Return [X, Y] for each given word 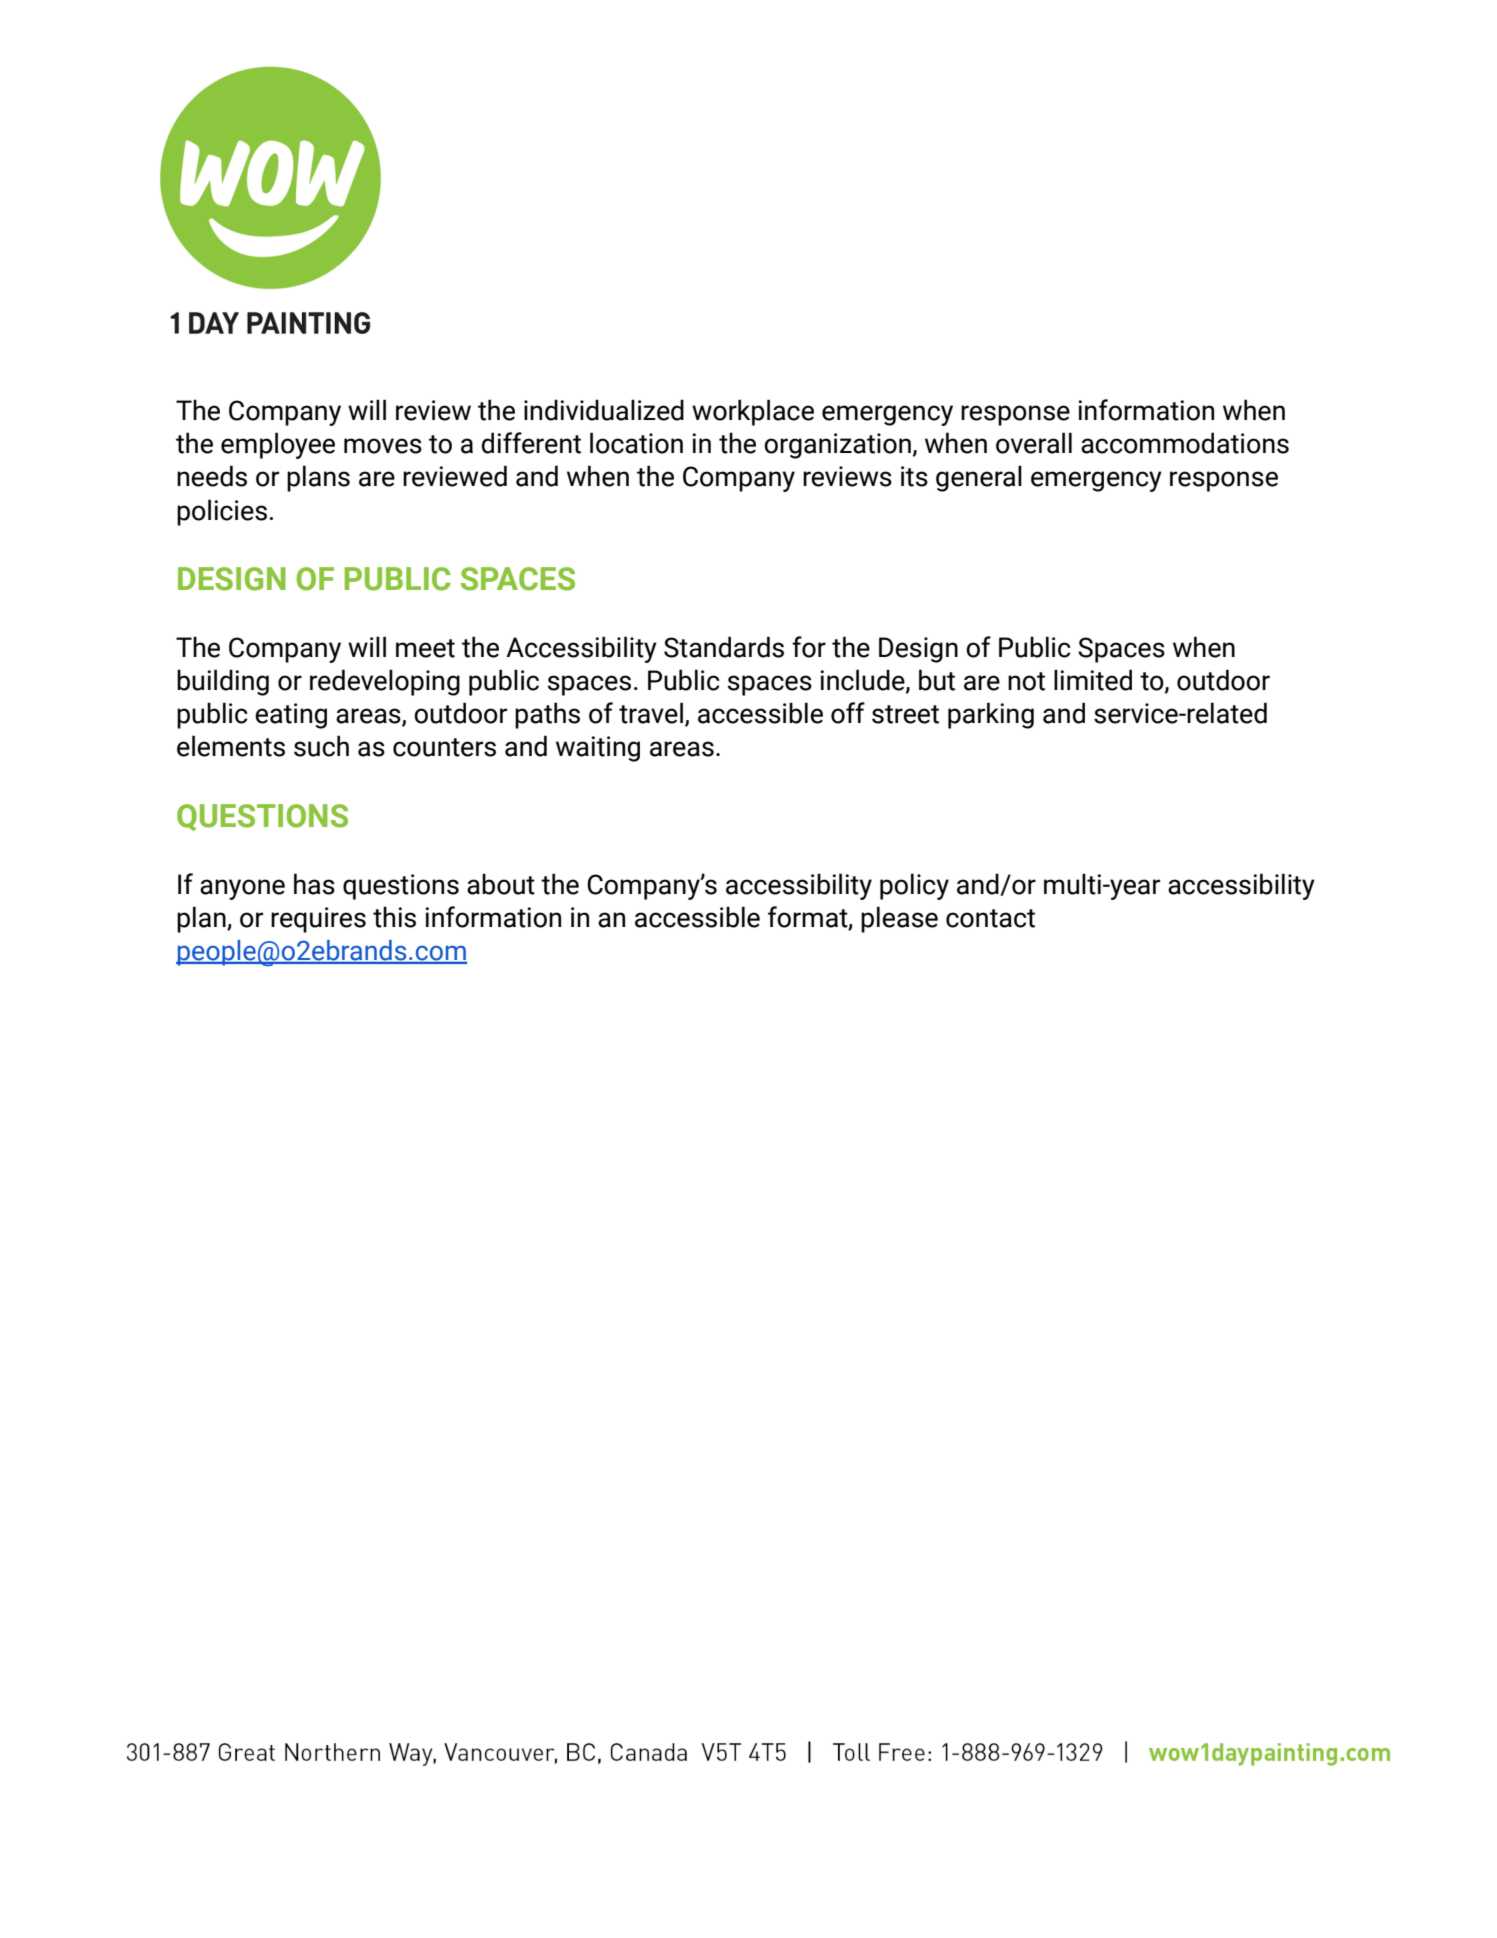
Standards [724, 647]
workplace [753, 412]
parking [991, 715]
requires [318, 920]
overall [1034, 443]
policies [222, 512]
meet [425, 648]
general [979, 478]
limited [1093, 680]
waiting [598, 749]
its [914, 476]
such [321, 746]
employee [278, 445]
